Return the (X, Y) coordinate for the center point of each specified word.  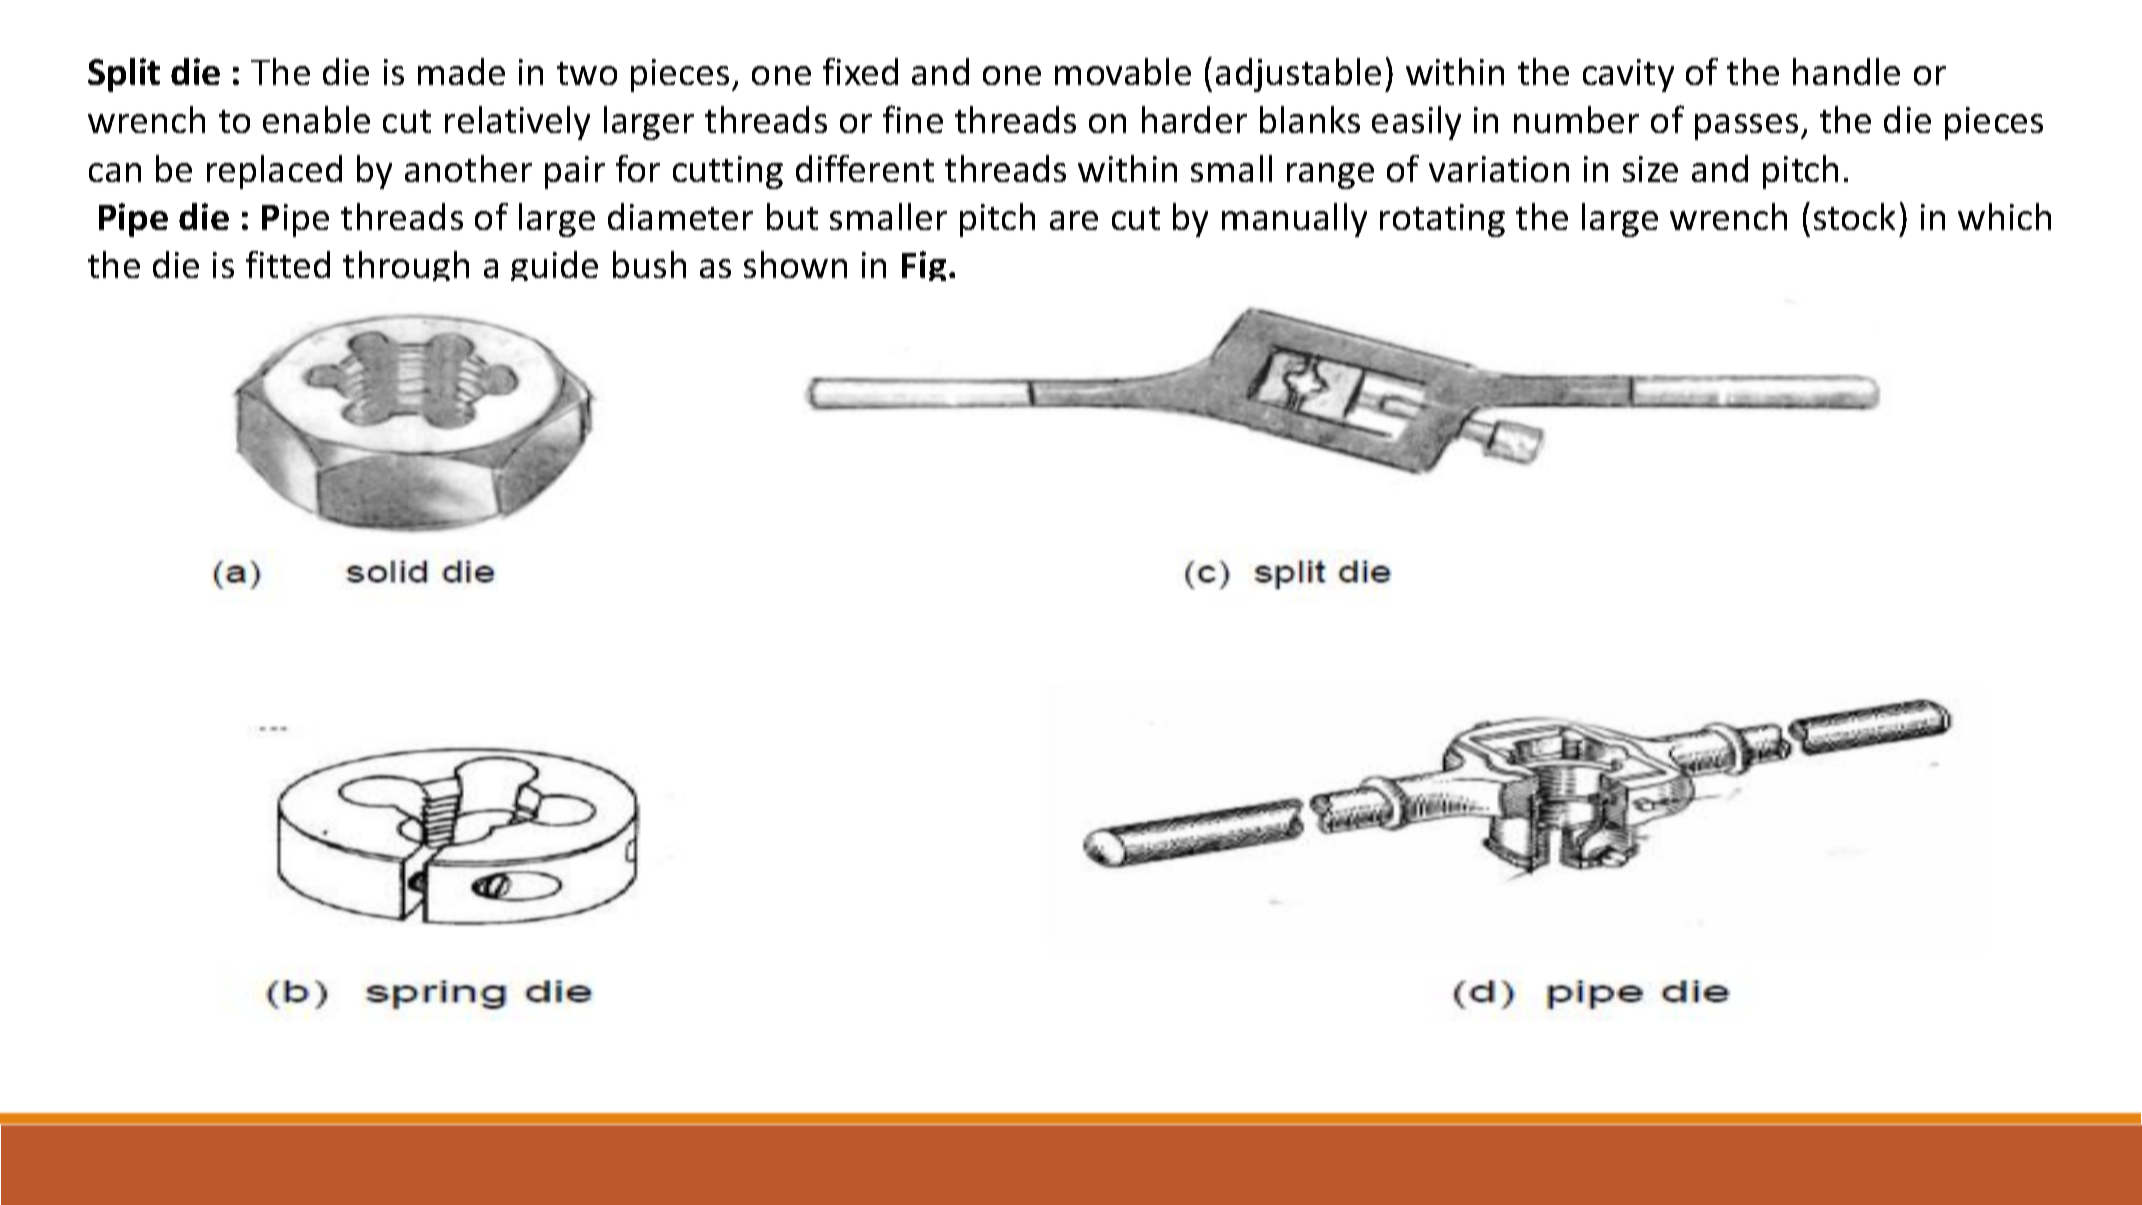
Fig (924, 266)
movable (1123, 71)
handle (1846, 71)
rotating (1442, 220)
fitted (288, 264)
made (461, 71)
